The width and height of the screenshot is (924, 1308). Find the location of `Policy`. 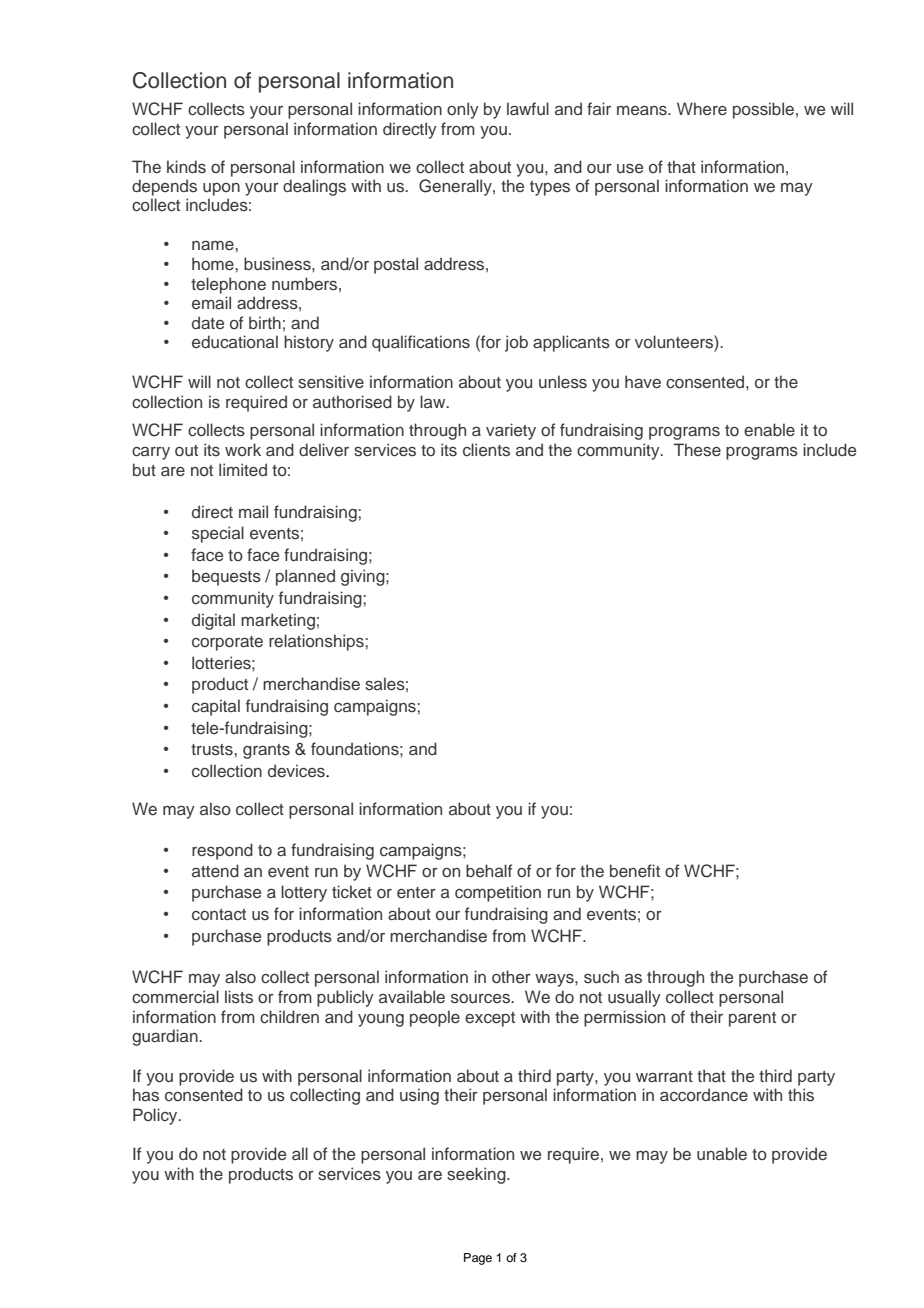

Policy is located at coordinates (156, 1116).
